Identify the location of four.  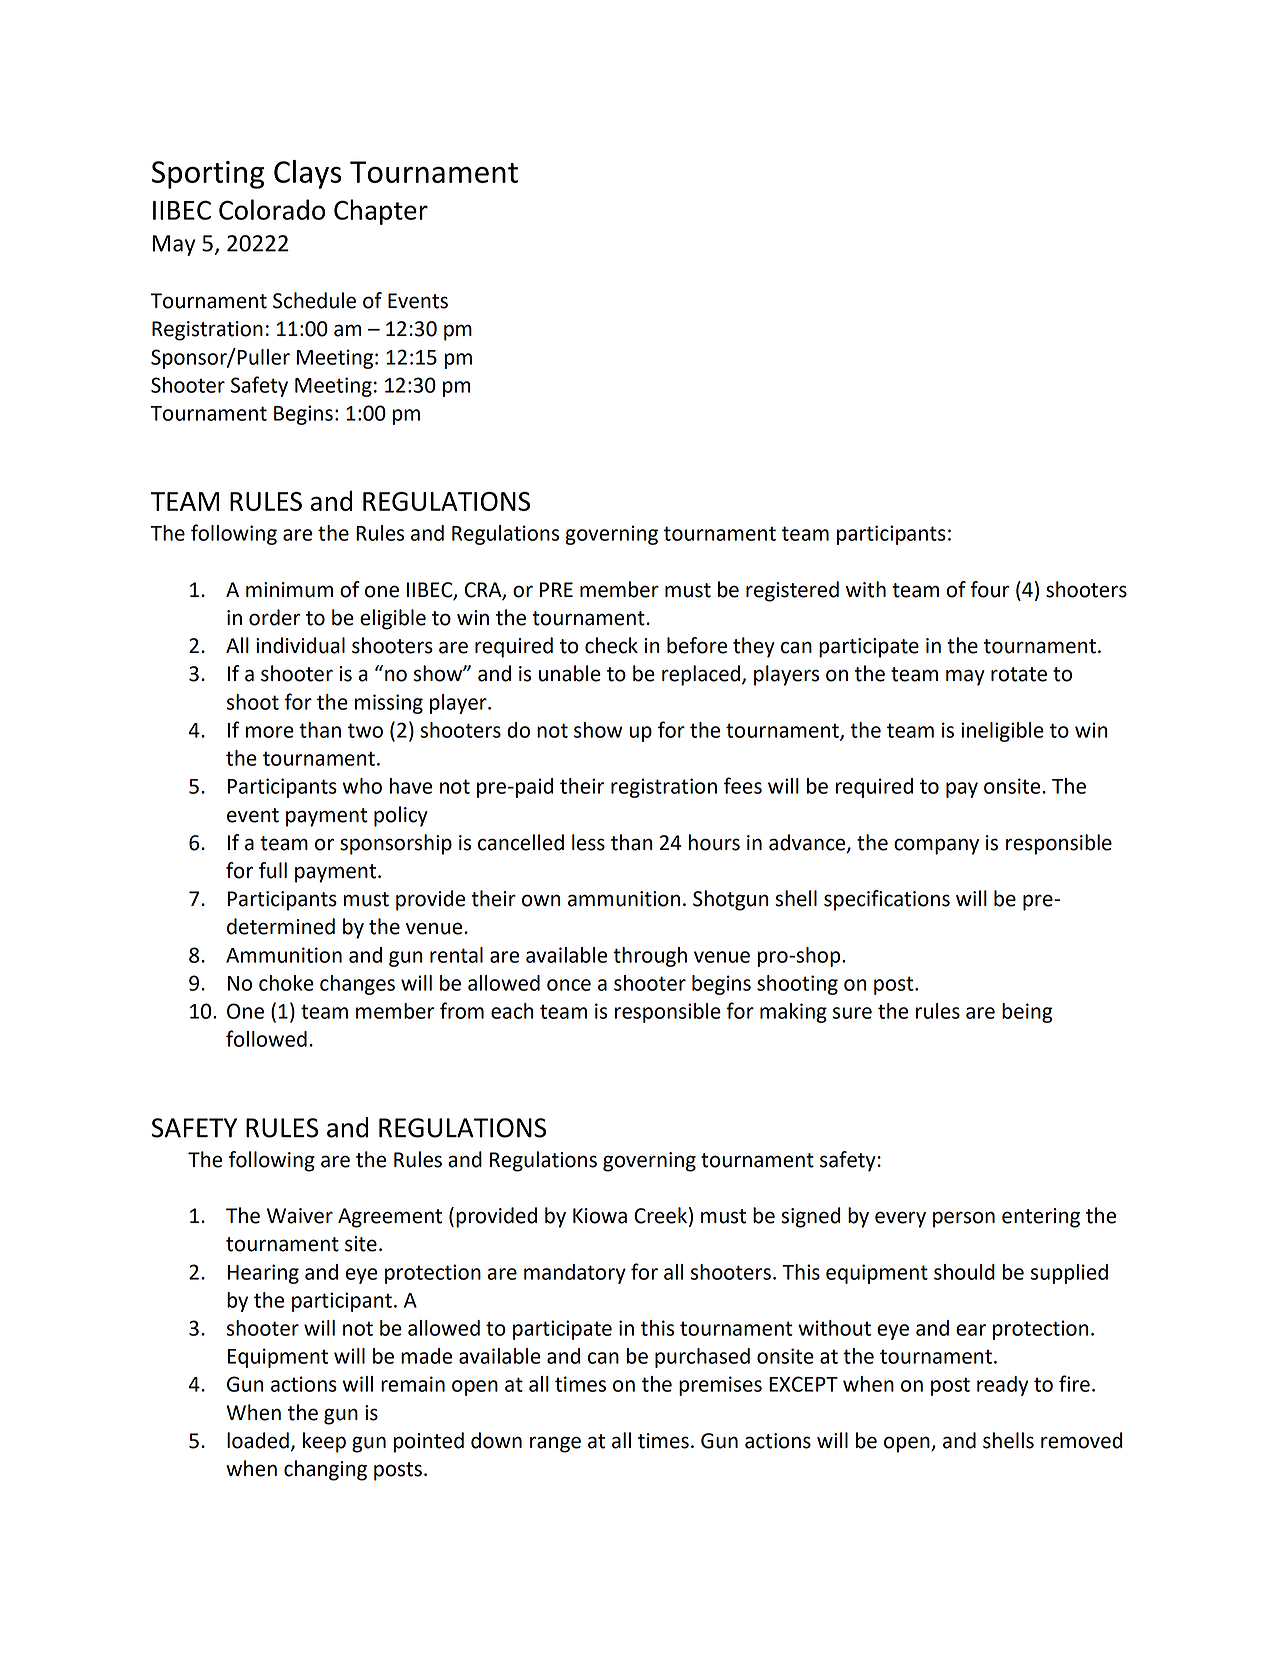
(989, 589).
